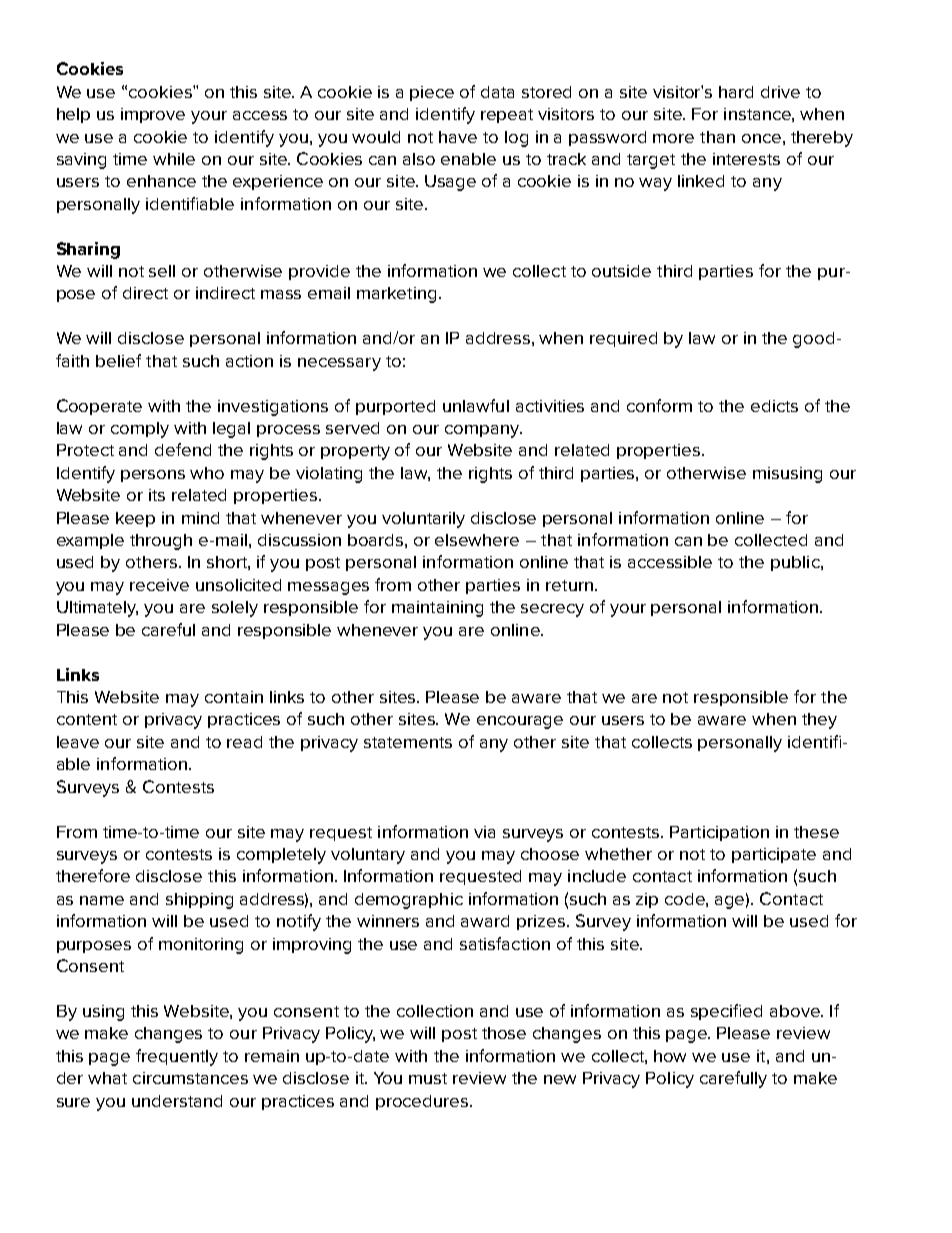  I want to click on company, so click(483, 431).
